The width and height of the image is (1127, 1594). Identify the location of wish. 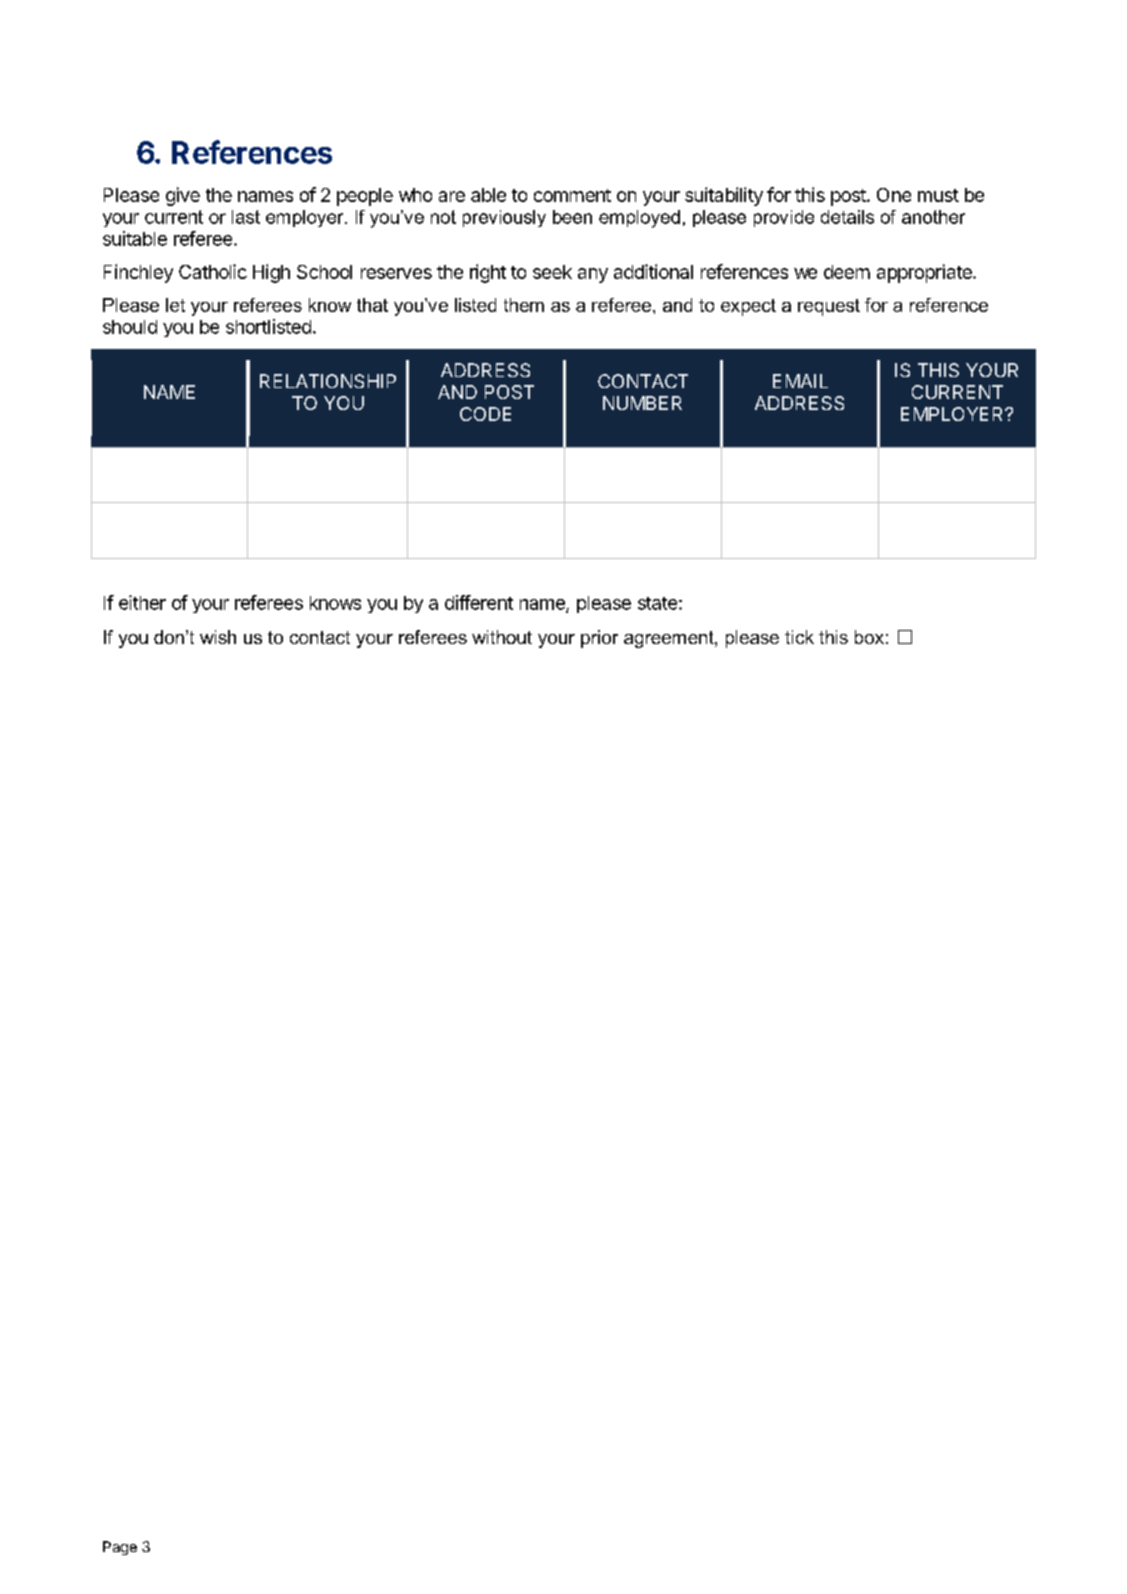
(218, 637).
